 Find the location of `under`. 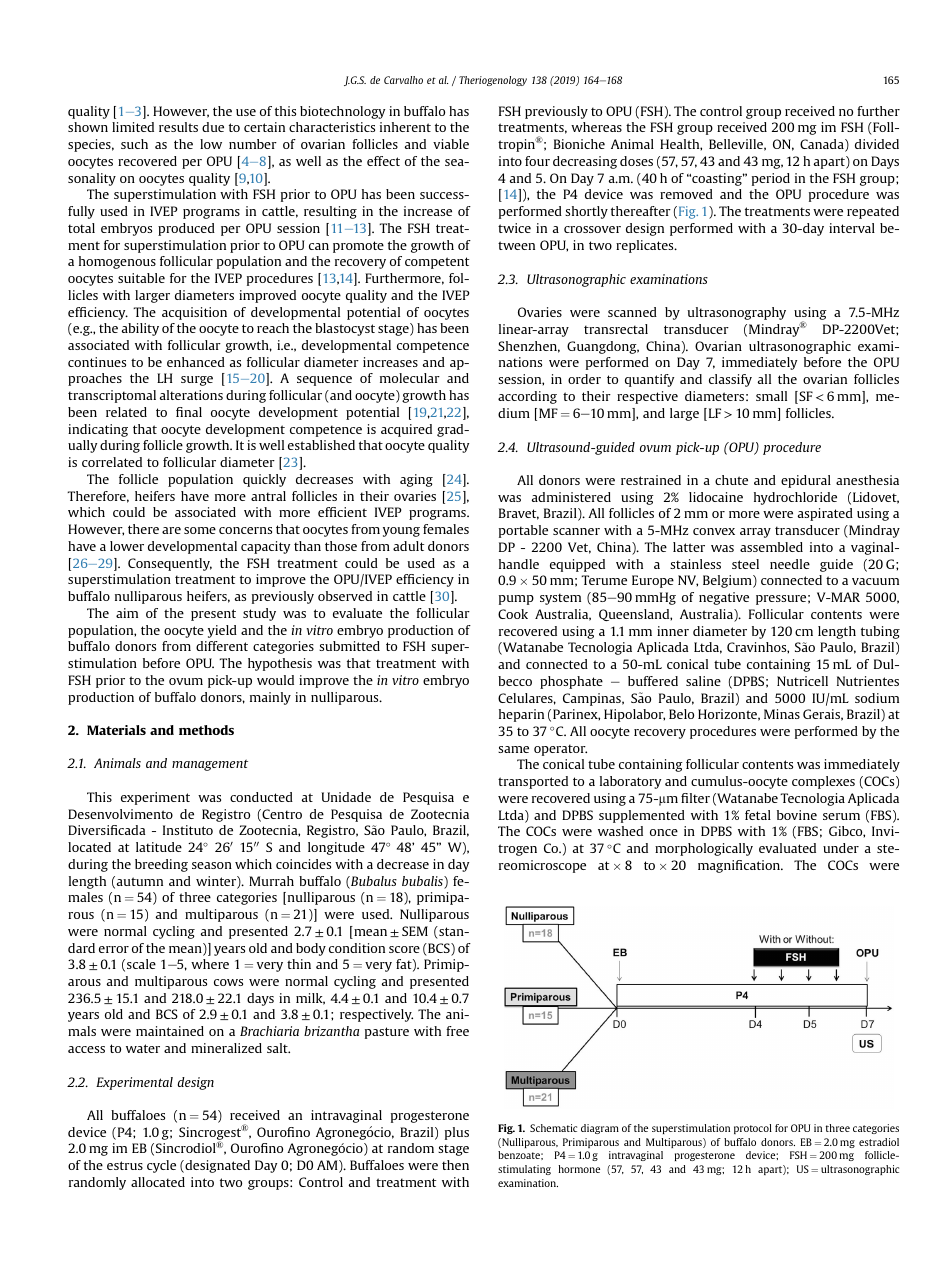

under is located at coordinates (841, 848).
